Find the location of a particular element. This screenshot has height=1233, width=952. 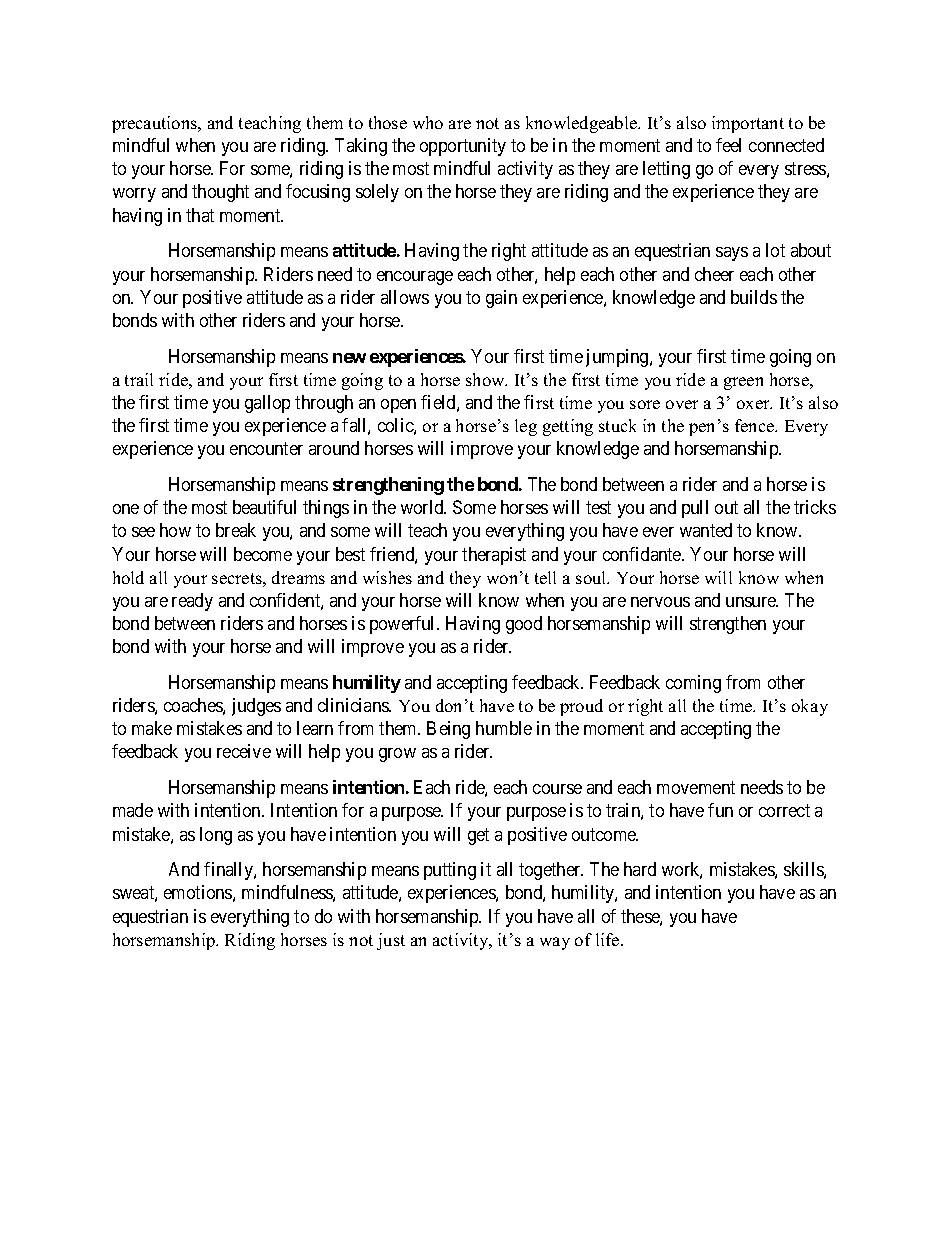

long is located at coordinates (216, 836).
